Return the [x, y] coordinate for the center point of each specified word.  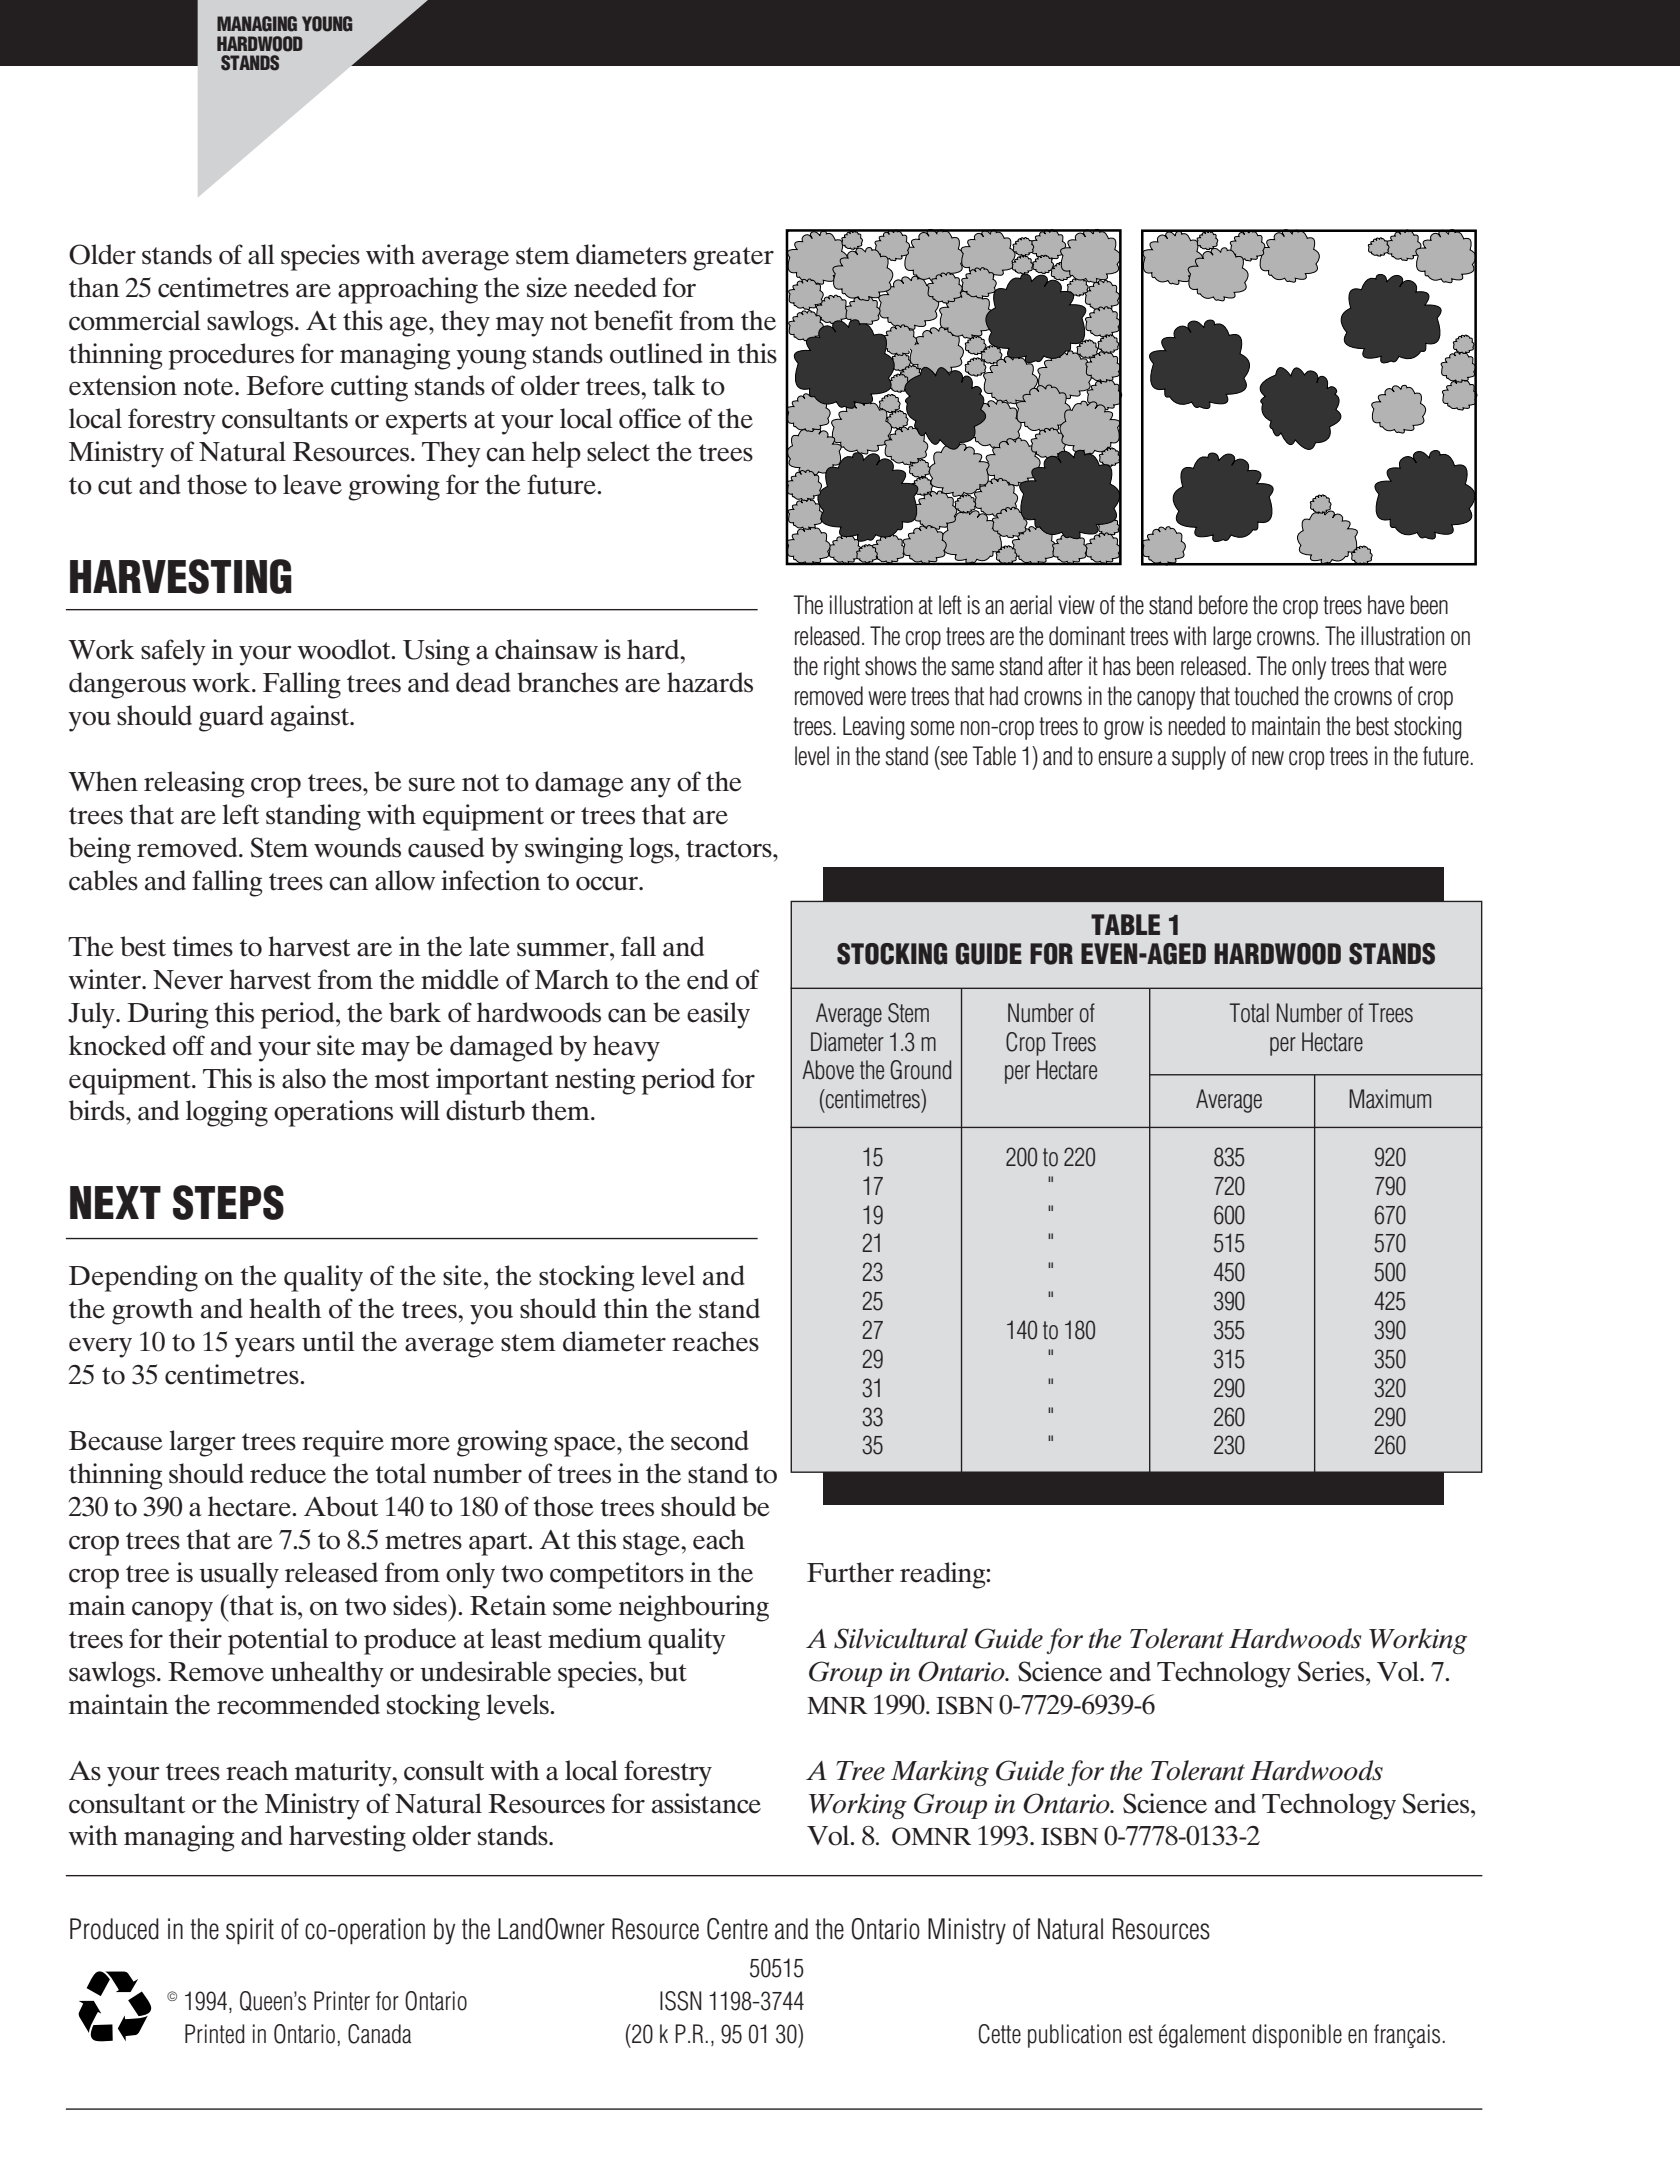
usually [239, 1575]
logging [227, 1113]
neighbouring [694, 1608]
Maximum [1390, 1099]
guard [231, 718]
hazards [710, 682]
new [1268, 758]
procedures [231, 356]
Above [828, 1070]
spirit [250, 1931]
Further [850, 1572]
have [1386, 605]
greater [733, 259]
